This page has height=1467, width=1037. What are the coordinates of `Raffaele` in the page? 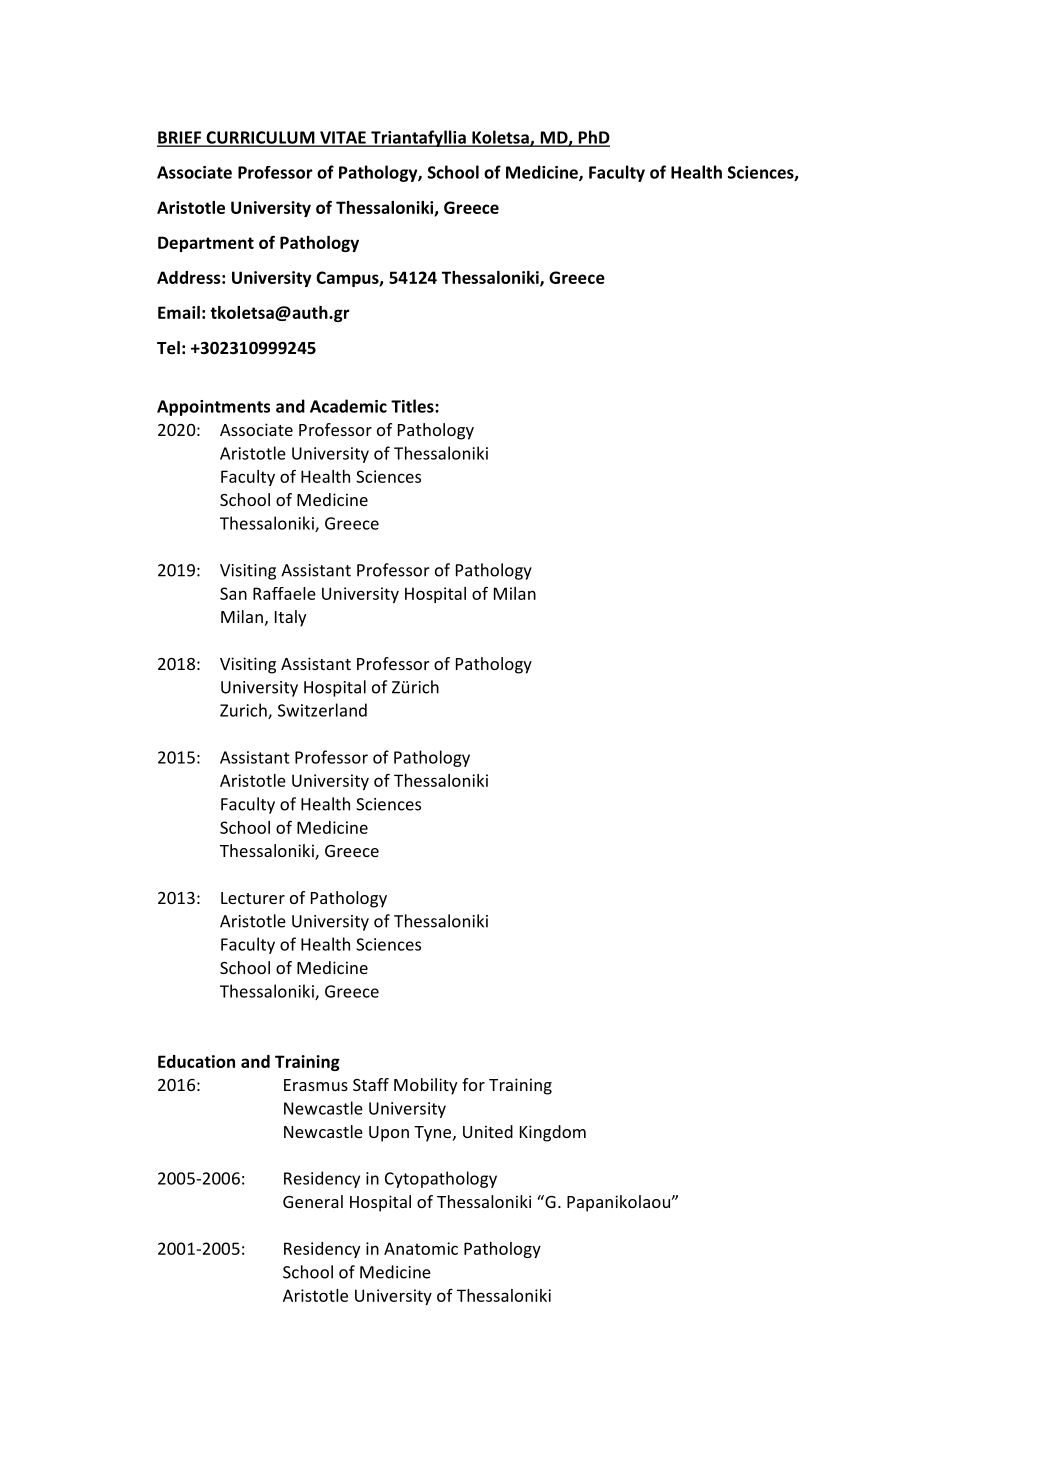 It's located at (284, 593).
